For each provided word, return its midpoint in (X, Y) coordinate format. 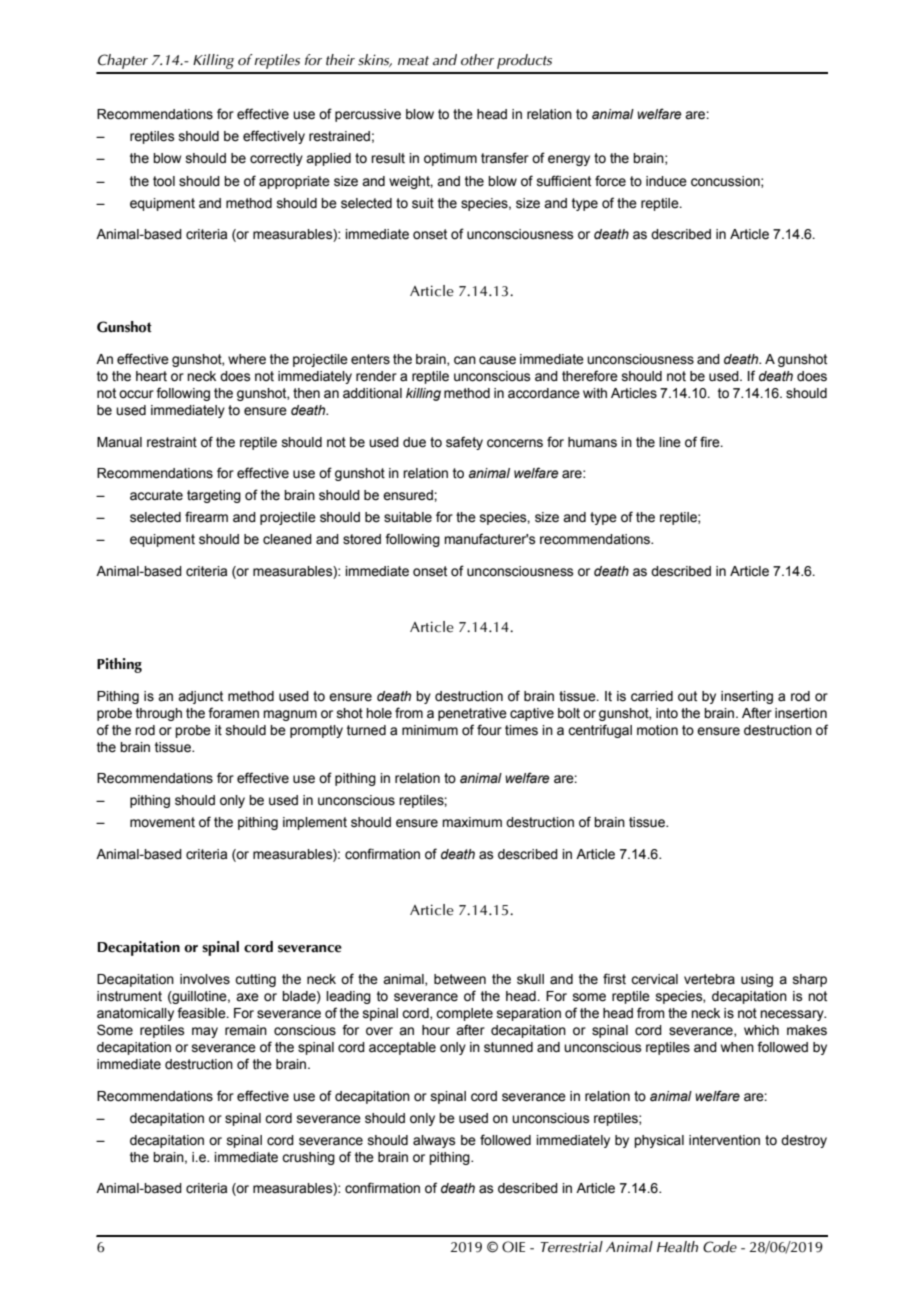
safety (464, 443)
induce (666, 181)
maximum (472, 822)
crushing (308, 1158)
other (477, 60)
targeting (214, 496)
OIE (513, 1247)
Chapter (123, 61)
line (670, 442)
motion (657, 730)
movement (162, 822)
